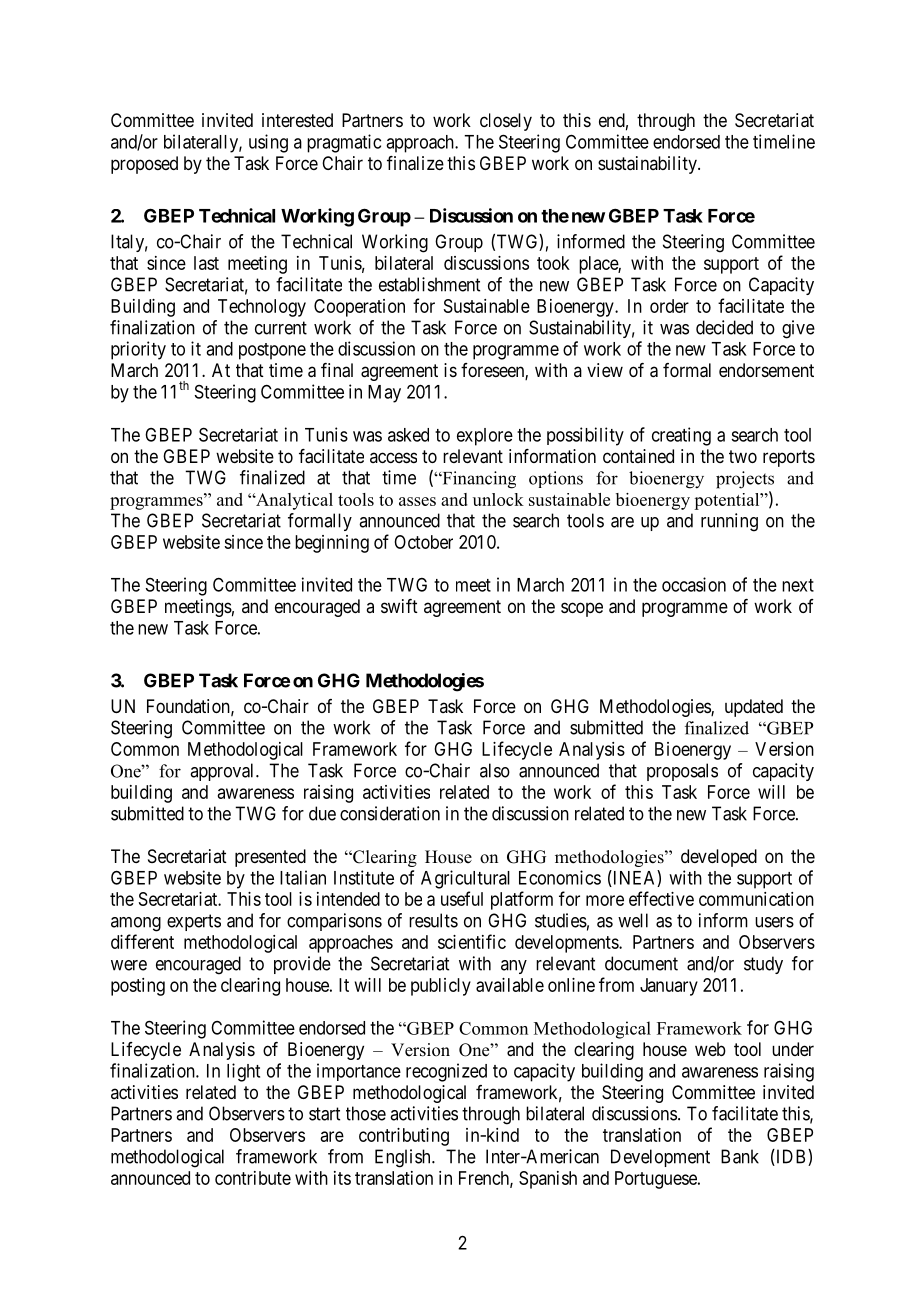 This screenshot has height=1309, width=924. What do you see at coordinates (495, 770) in the screenshot?
I see `also` at bounding box center [495, 770].
